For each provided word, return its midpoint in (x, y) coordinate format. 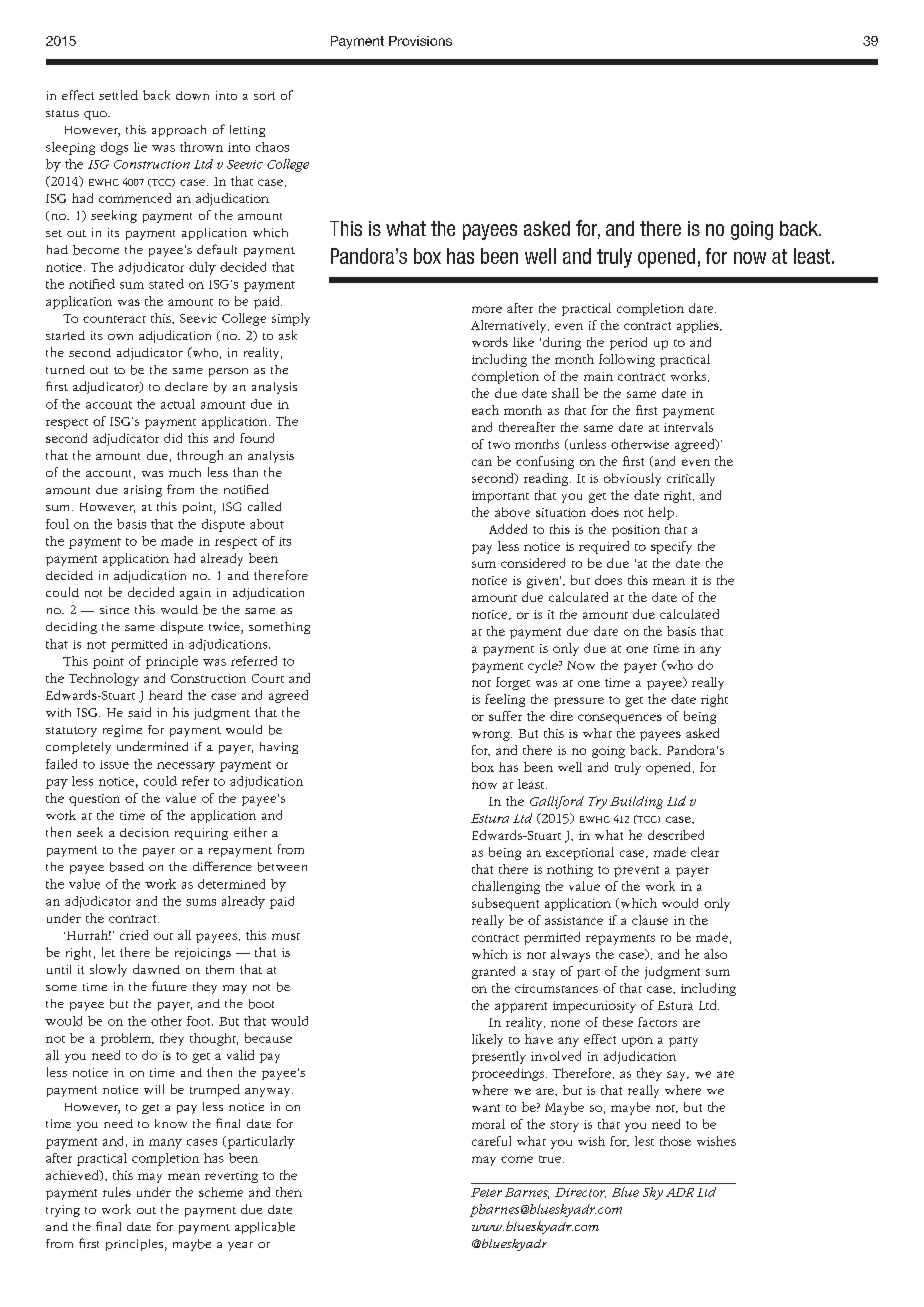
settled (118, 95)
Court (268, 678)
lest (644, 1141)
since (114, 610)
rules (117, 1192)
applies (699, 326)
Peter (486, 1192)
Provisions (420, 41)
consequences (620, 719)
